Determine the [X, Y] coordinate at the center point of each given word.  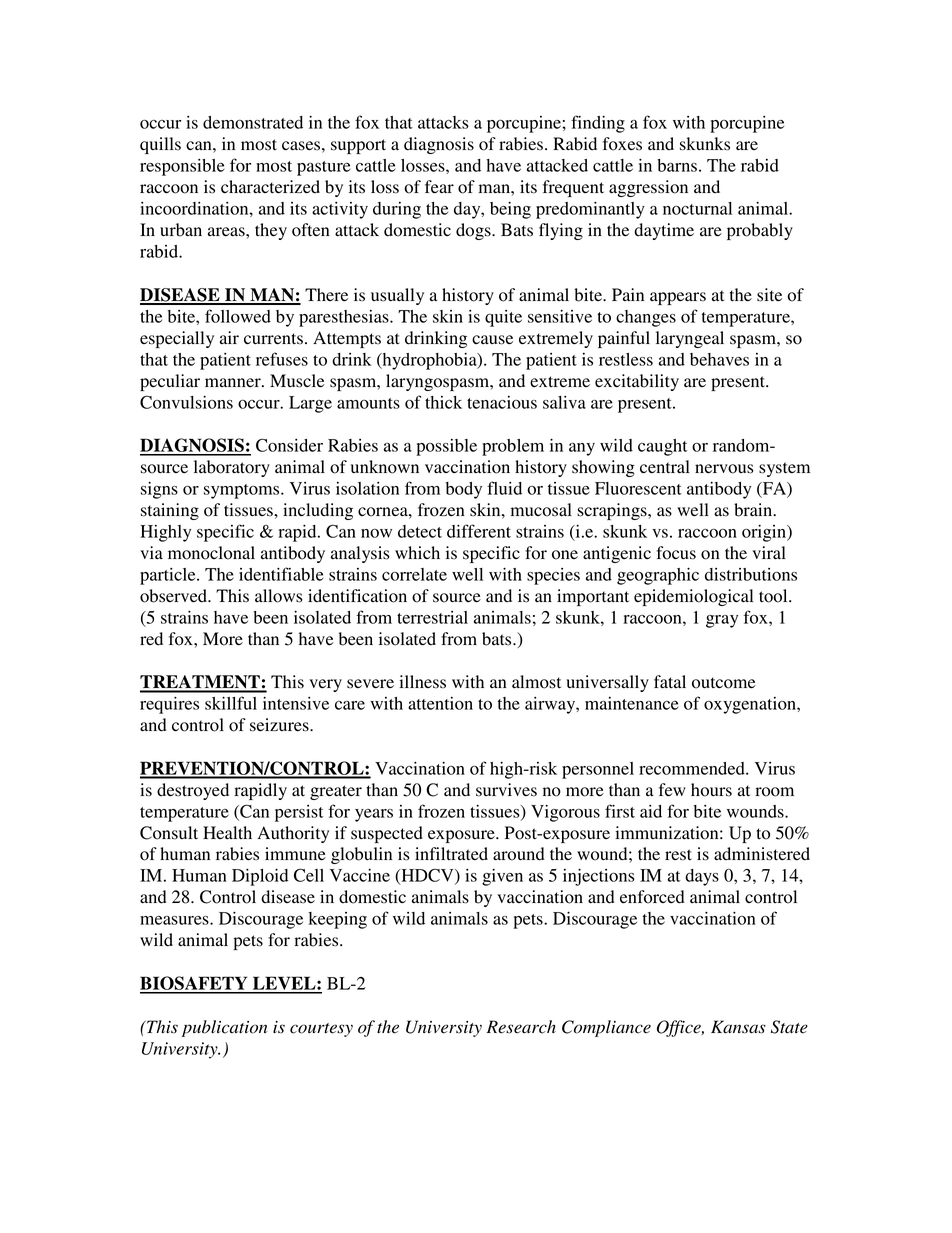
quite [503, 318]
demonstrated [253, 122]
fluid [504, 488]
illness [422, 682]
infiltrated [451, 854]
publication [225, 1028]
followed [238, 316]
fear [439, 187]
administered [762, 854]
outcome [724, 683]
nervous [724, 469]
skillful [231, 703]
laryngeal [690, 339]
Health [227, 832]
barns [677, 165]
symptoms [243, 491]
